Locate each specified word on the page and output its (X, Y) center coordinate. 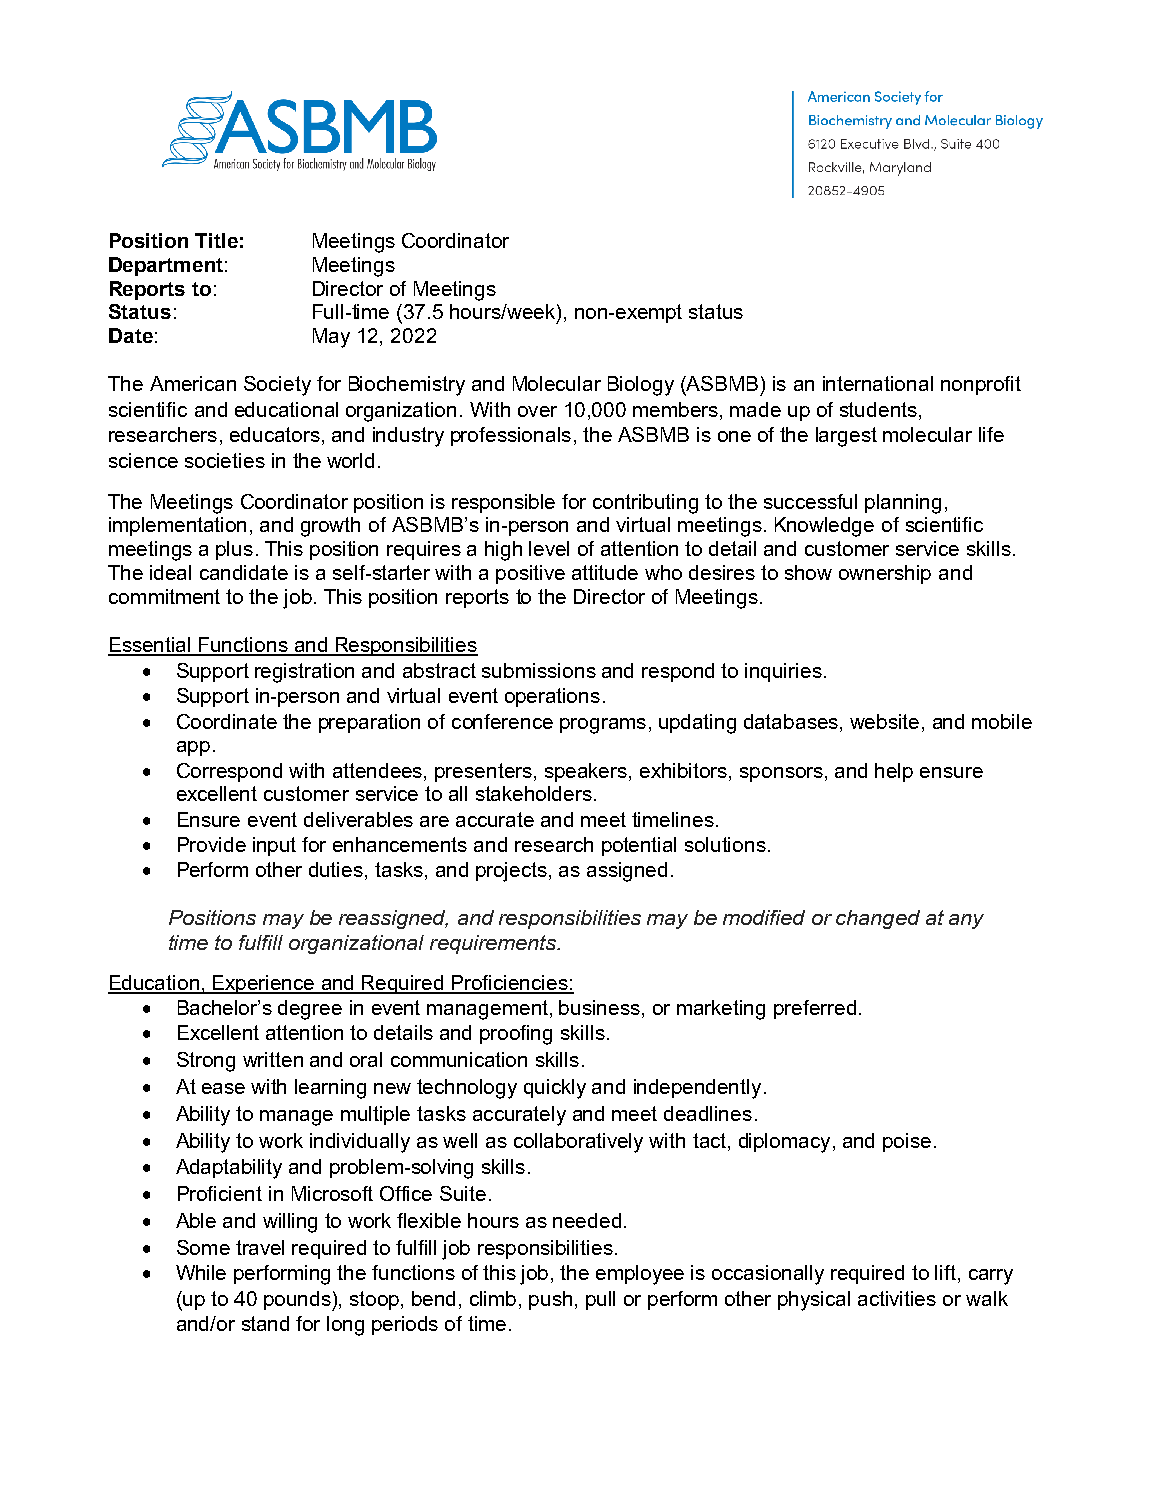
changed (878, 919)
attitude (605, 572)
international (878, 383)
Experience (264, 984)
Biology (641, 386)
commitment (164, 596)
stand (265, 1323)
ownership (885, 574)
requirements (494, 944)
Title (216, 240)
